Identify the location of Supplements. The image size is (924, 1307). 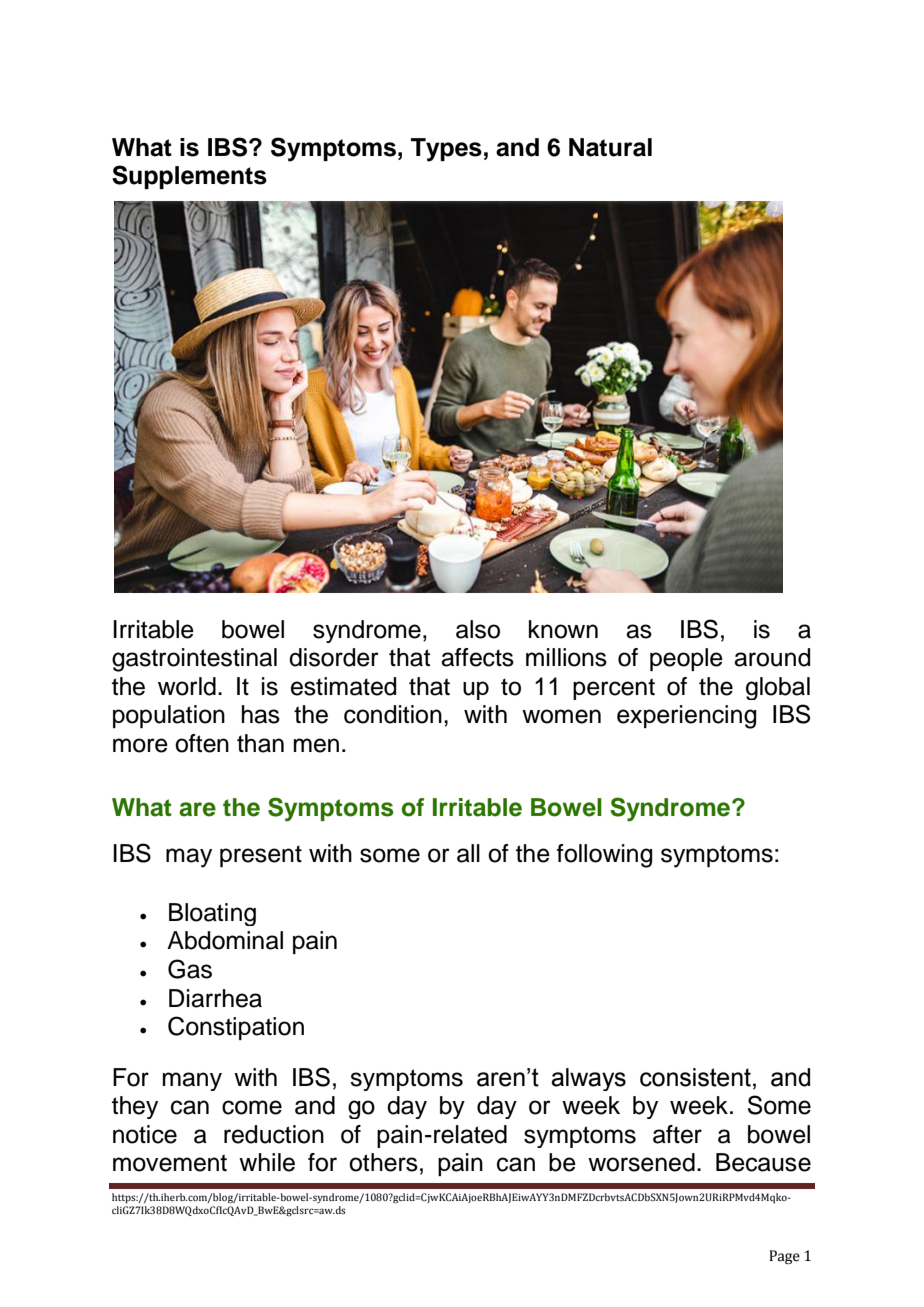
(189, 177).
